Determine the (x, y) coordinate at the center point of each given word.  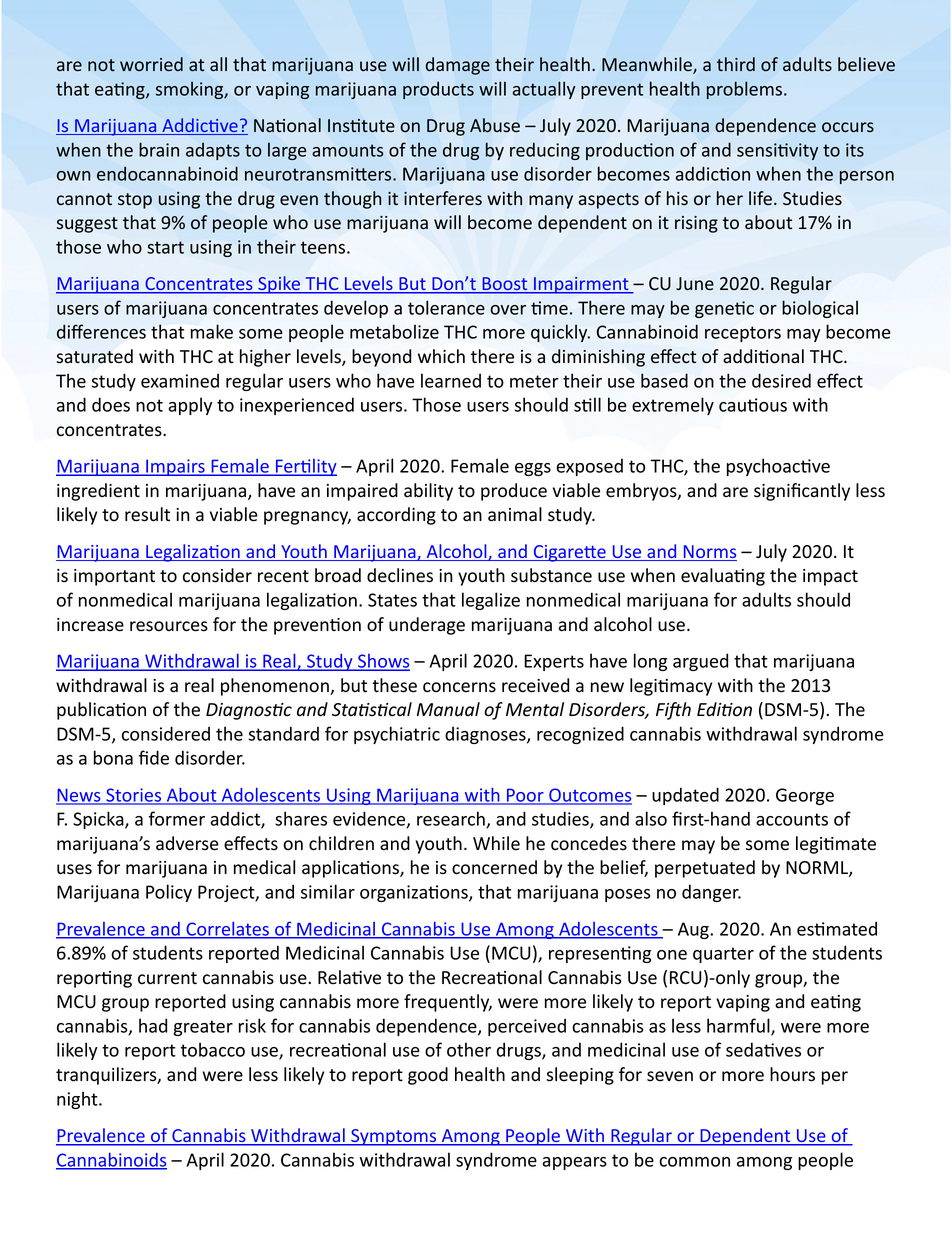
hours (792, 1074)
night (78, 1100)
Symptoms (394, 1137)
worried (151, 64)
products (438, 90)
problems (744, 90)
